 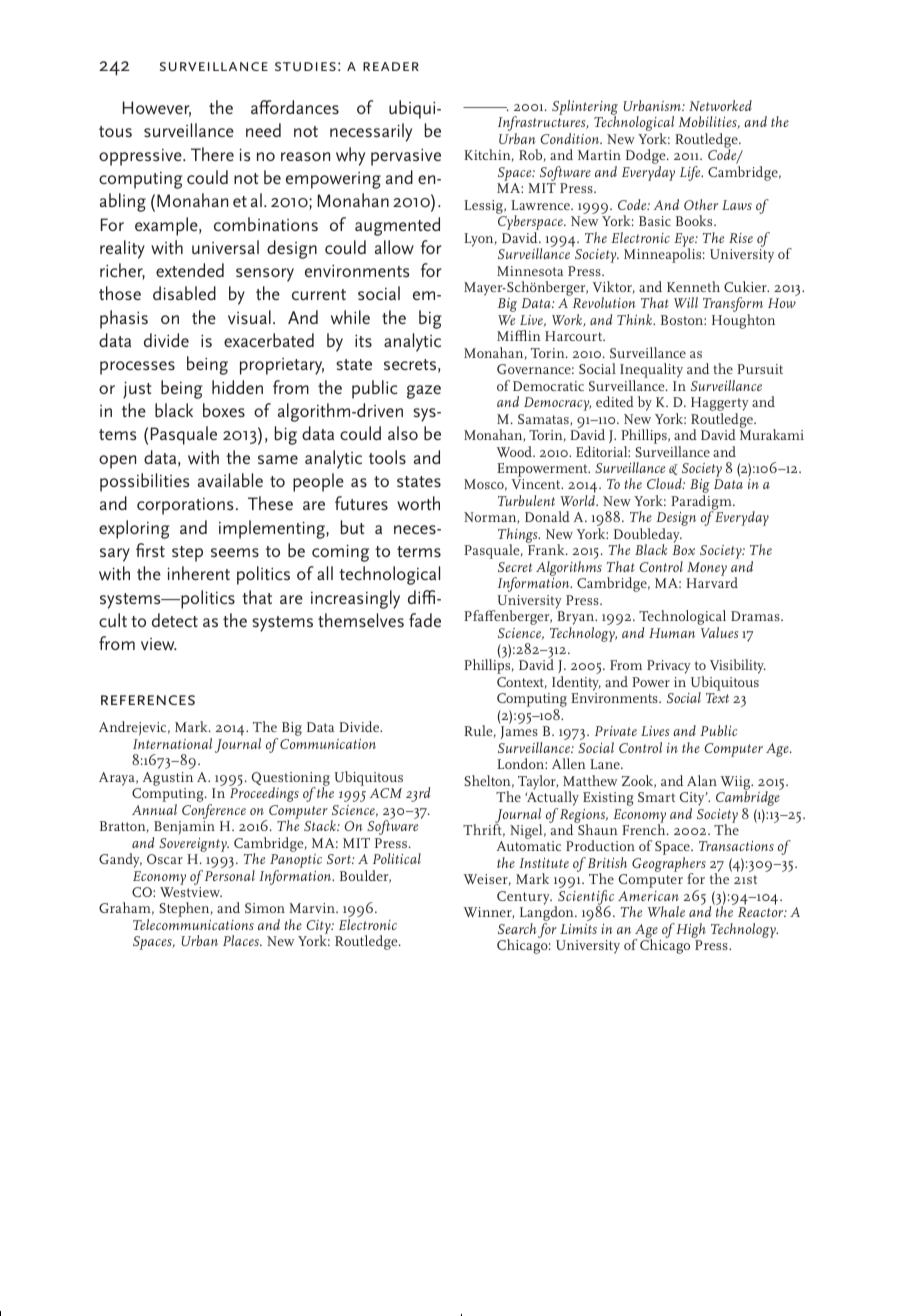 I want to click on Privacy, so click(x=669, y=667).
